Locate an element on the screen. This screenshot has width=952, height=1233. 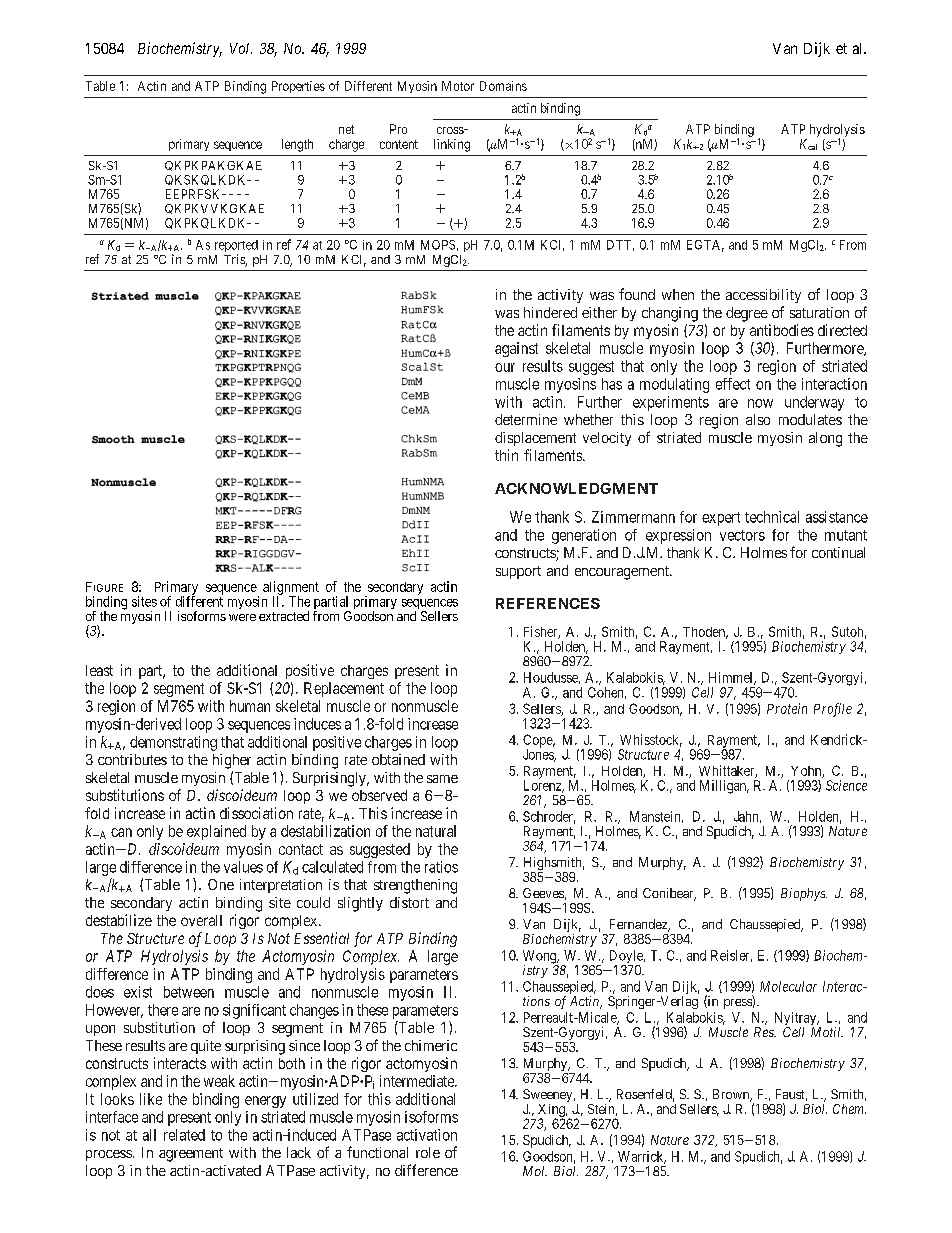
support is located at coordinates (518, 572).
